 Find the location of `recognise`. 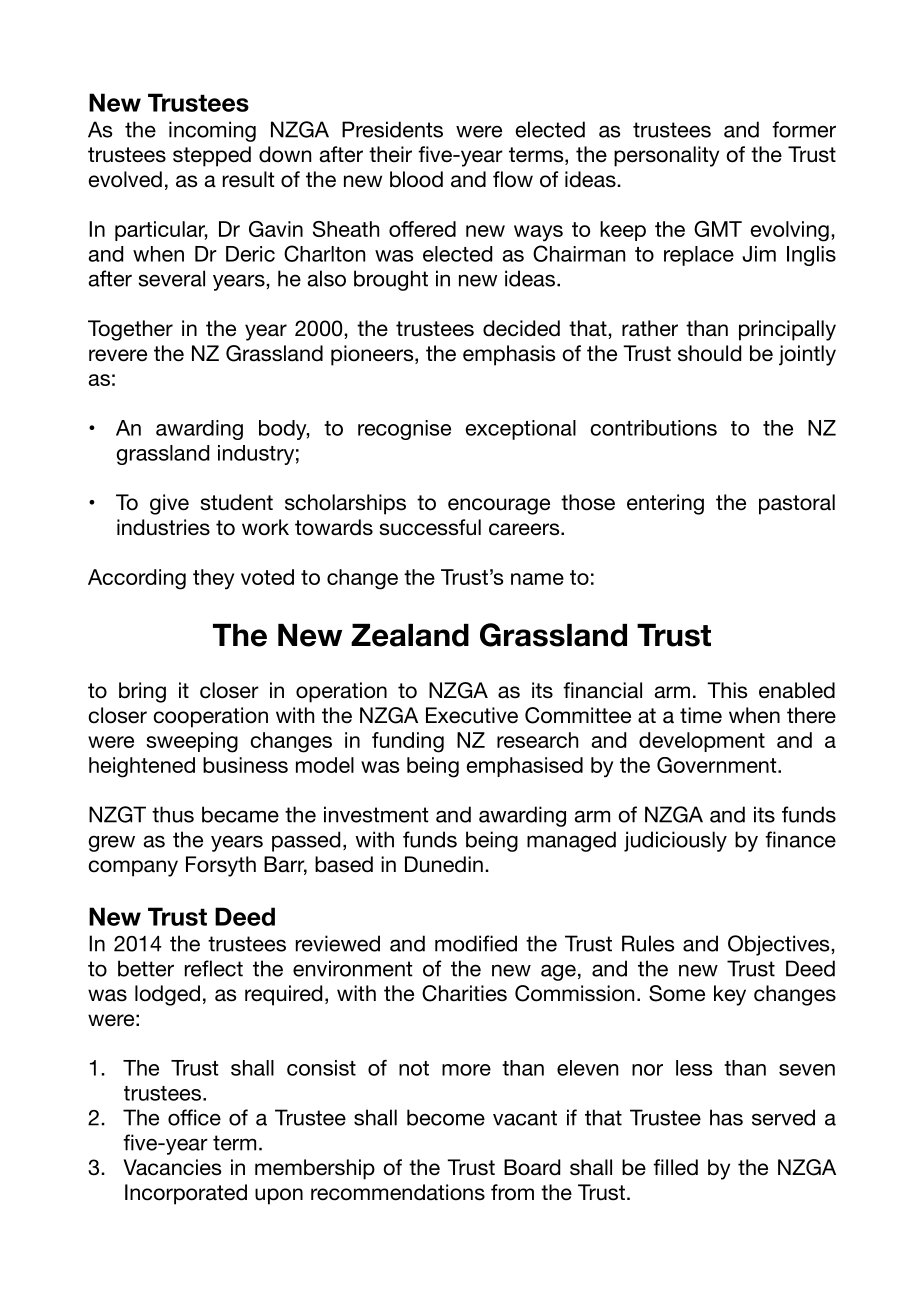

recognise is located at coordinates (404, 430).
